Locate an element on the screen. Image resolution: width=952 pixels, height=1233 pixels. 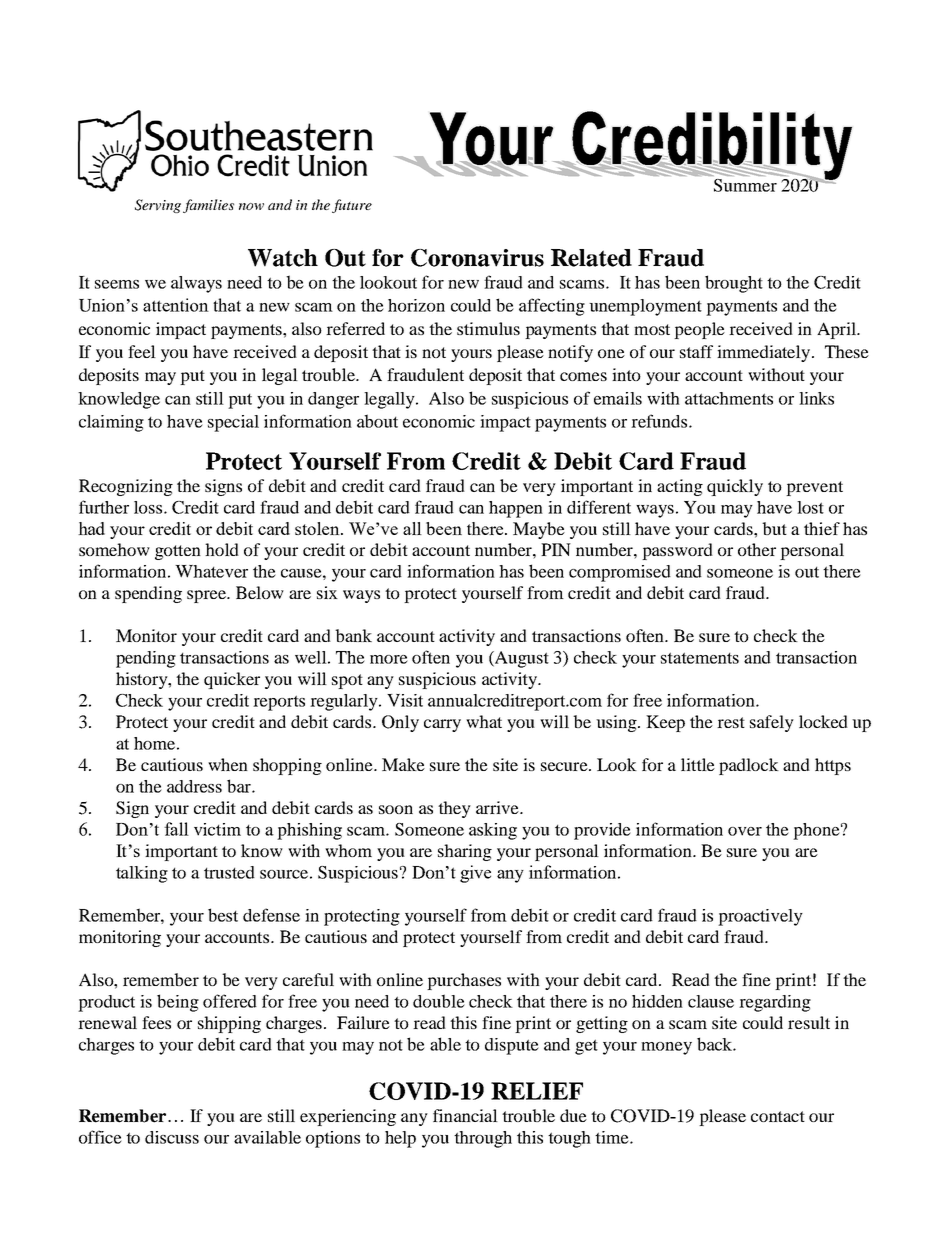
Summer is located at coordinates (745, 185).
